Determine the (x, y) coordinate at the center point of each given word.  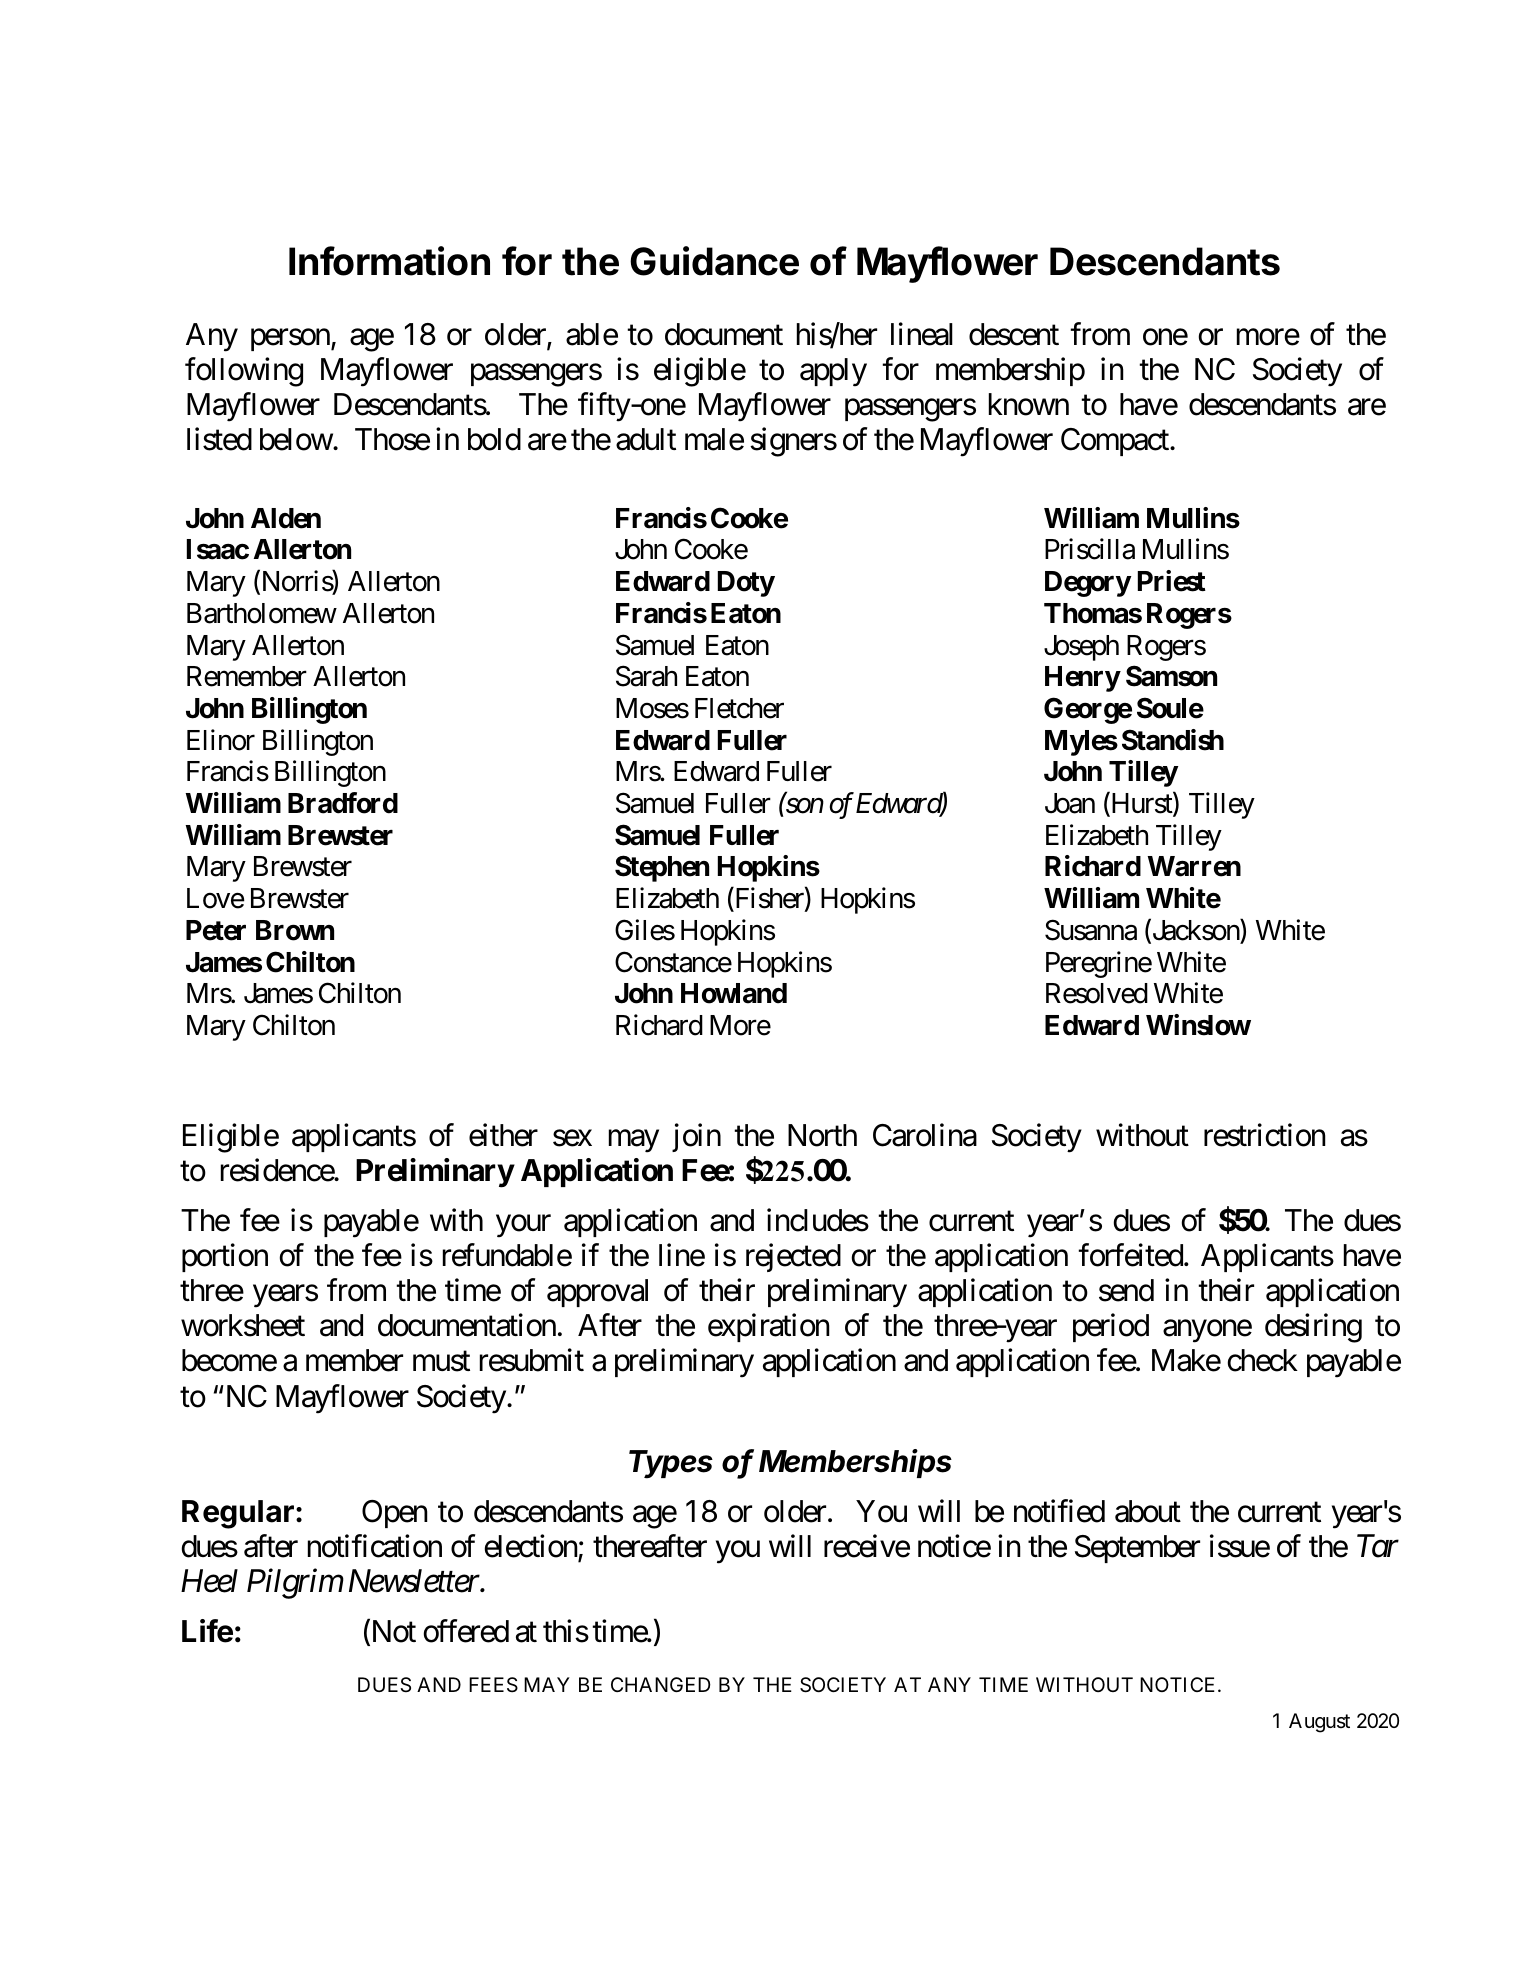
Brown (295, 930)
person (291, 340)
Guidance (714, 261)
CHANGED (661, 1684)
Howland (734, 993)
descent (1014, 334)
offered (466, 1631)
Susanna (1091, 930)
